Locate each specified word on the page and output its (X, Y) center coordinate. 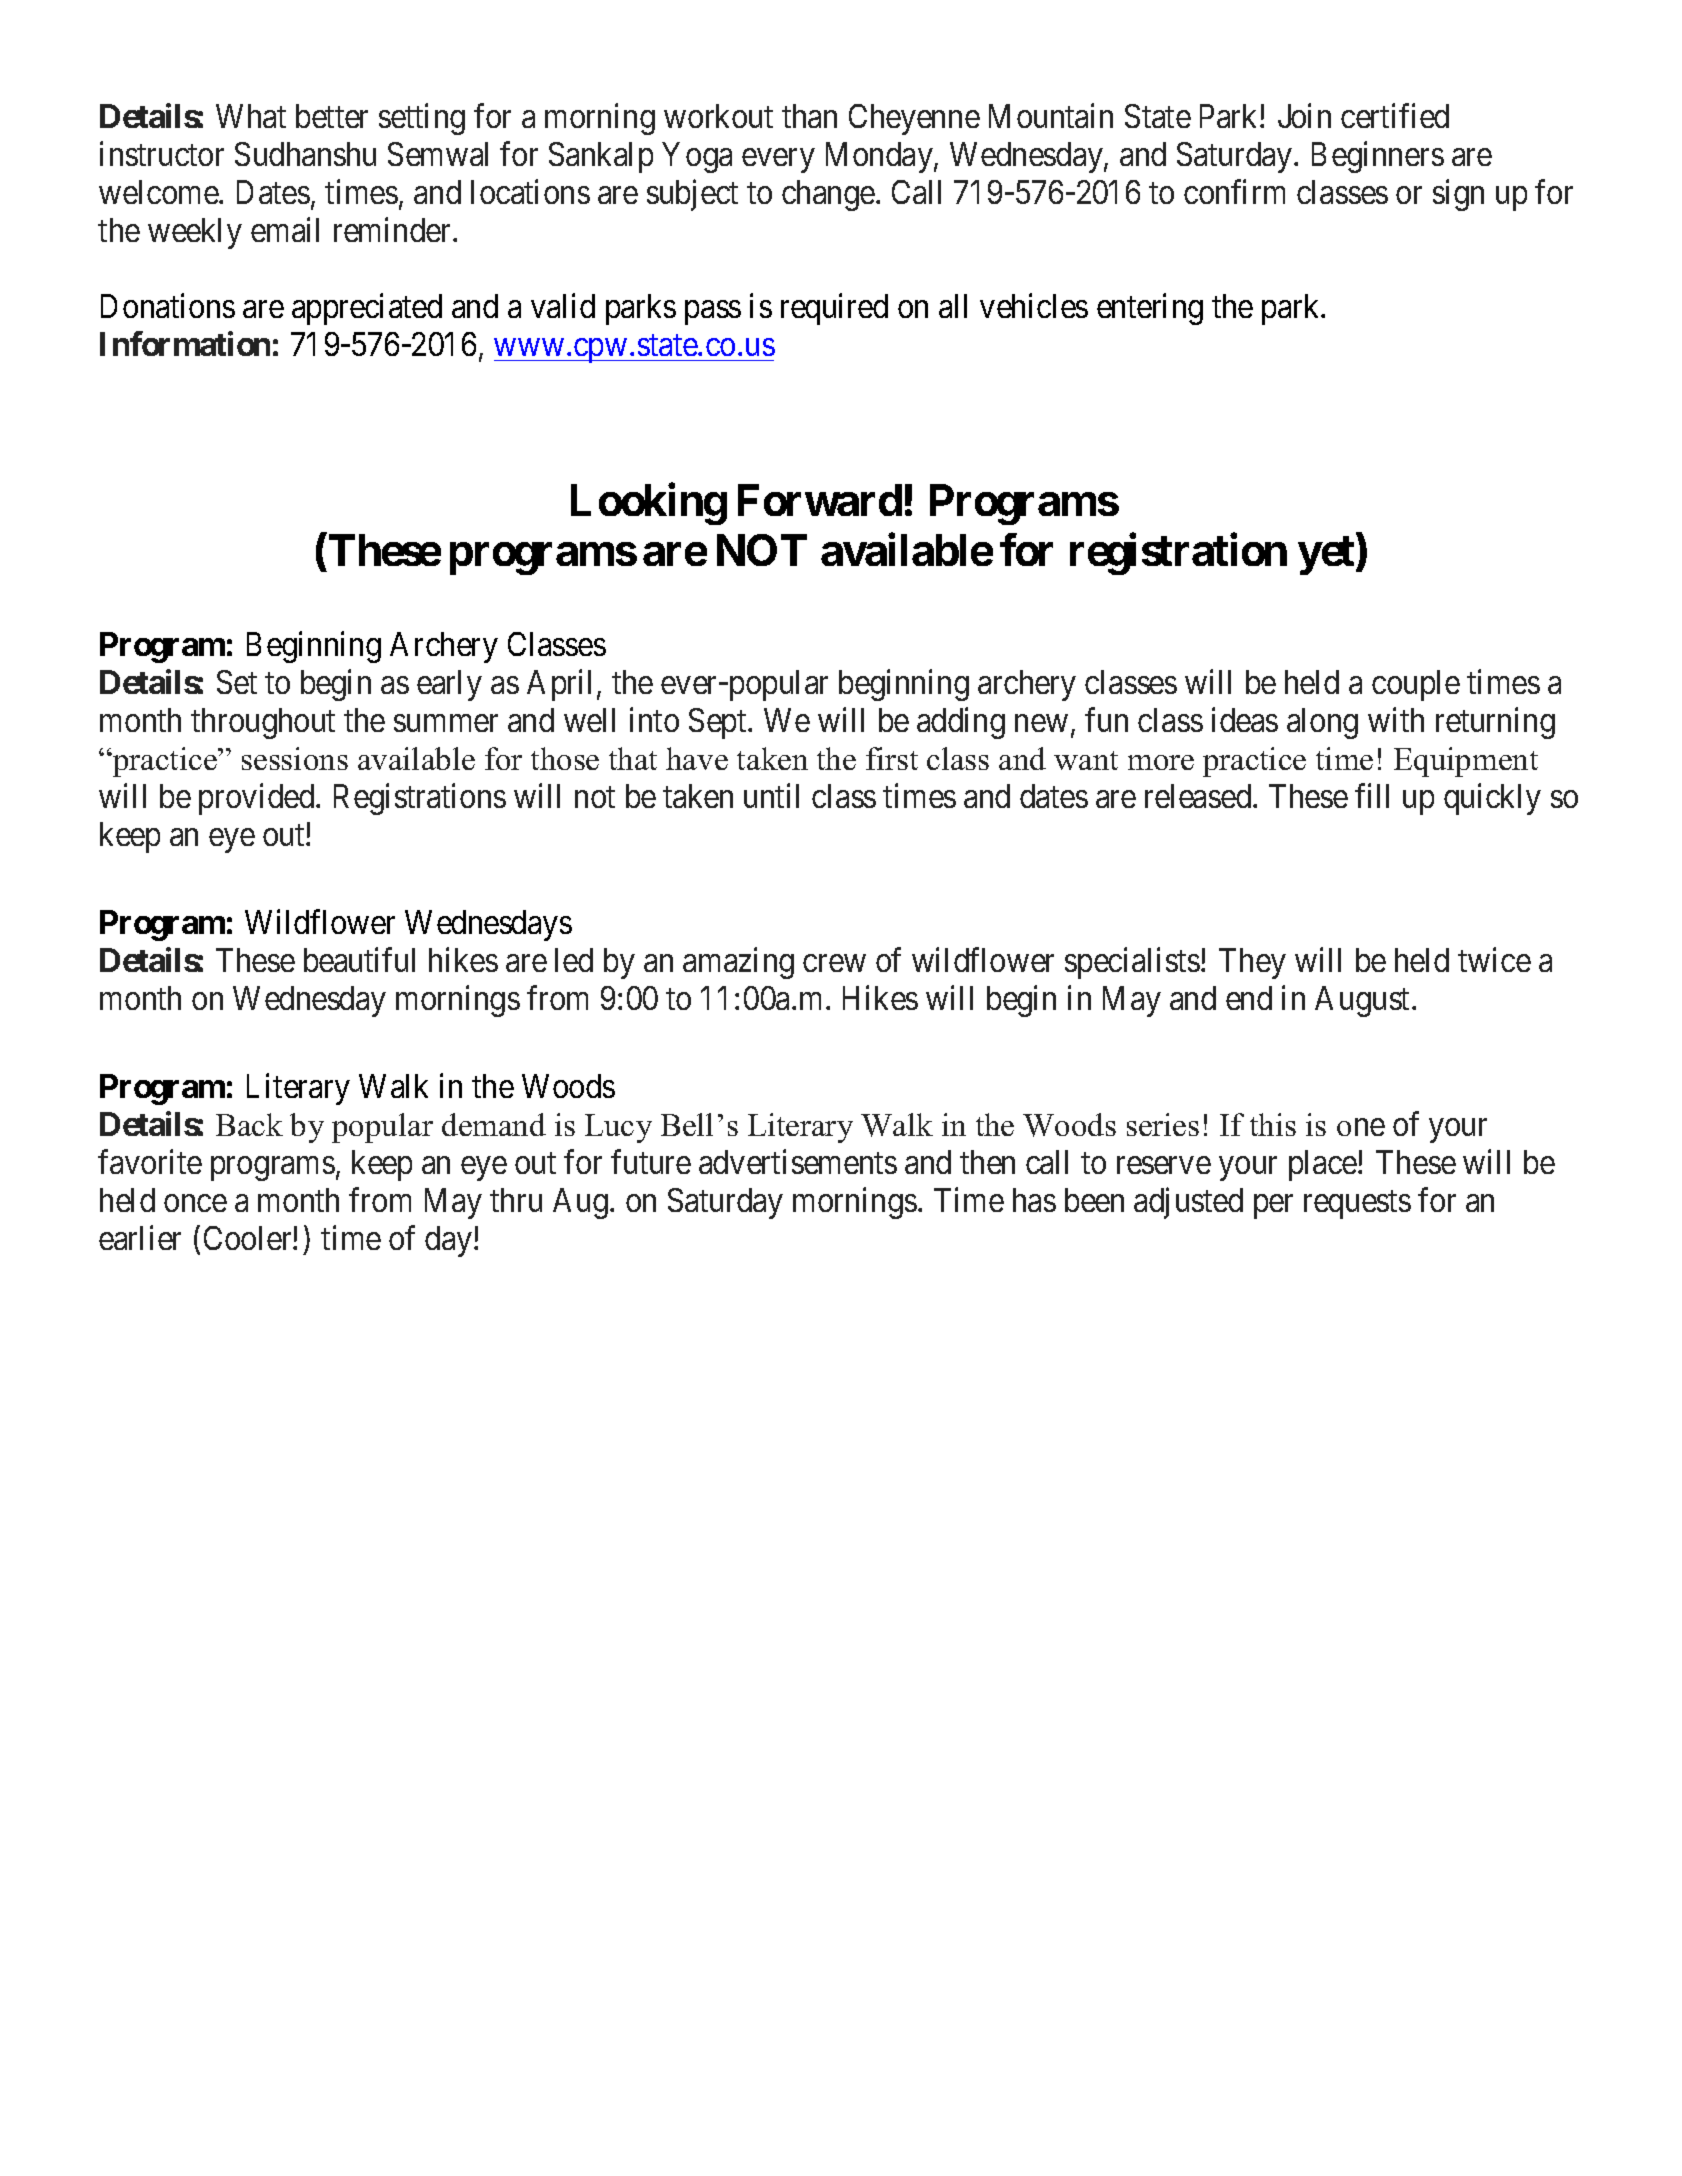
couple (1416, 685)
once (195, 1203)
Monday (880, 157)
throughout (263, 723)
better (332, 116)
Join (1304, 116)
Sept (719, 723)
